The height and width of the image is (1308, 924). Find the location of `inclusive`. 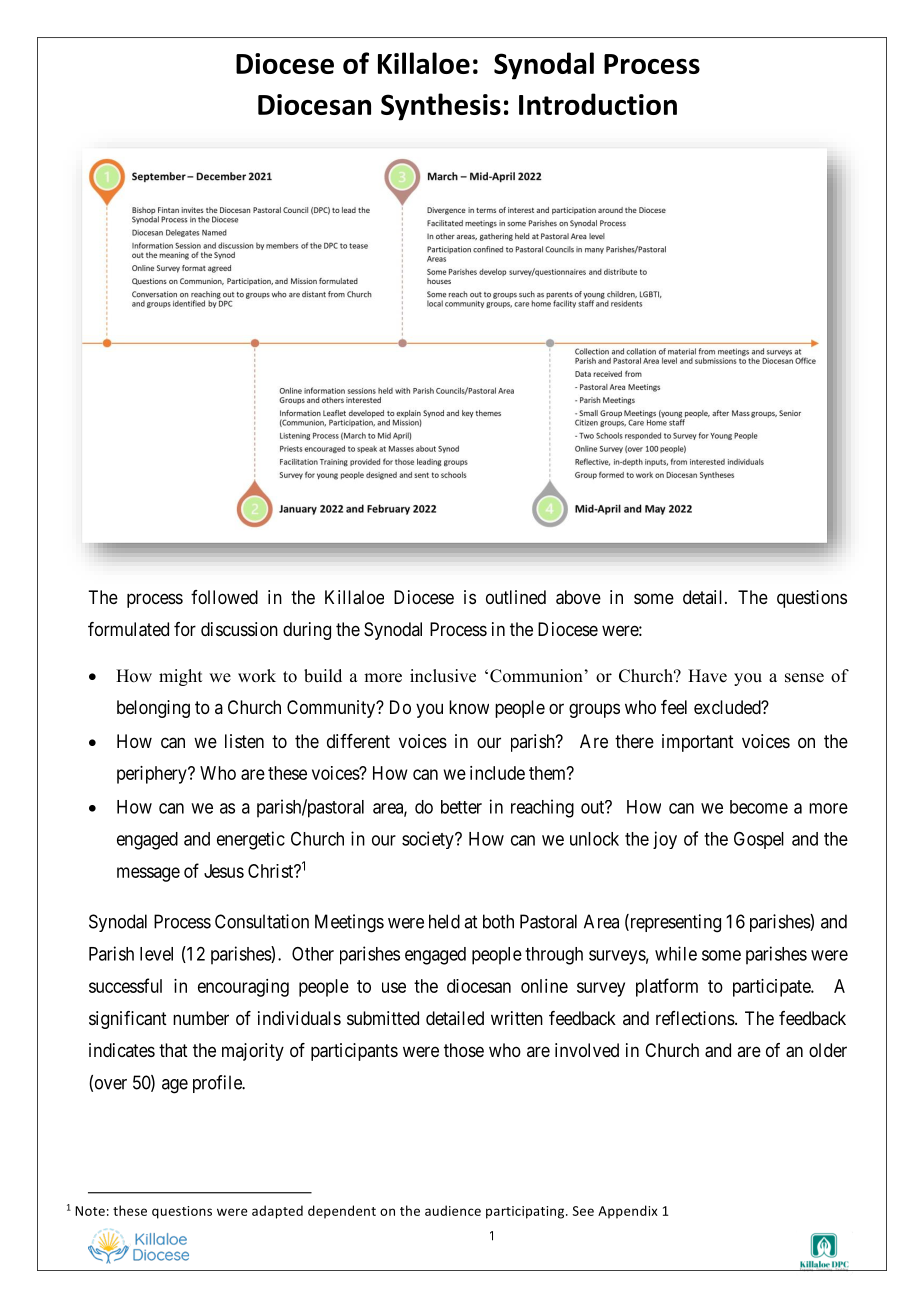

inclusive is located at coordinates (443, 676).
